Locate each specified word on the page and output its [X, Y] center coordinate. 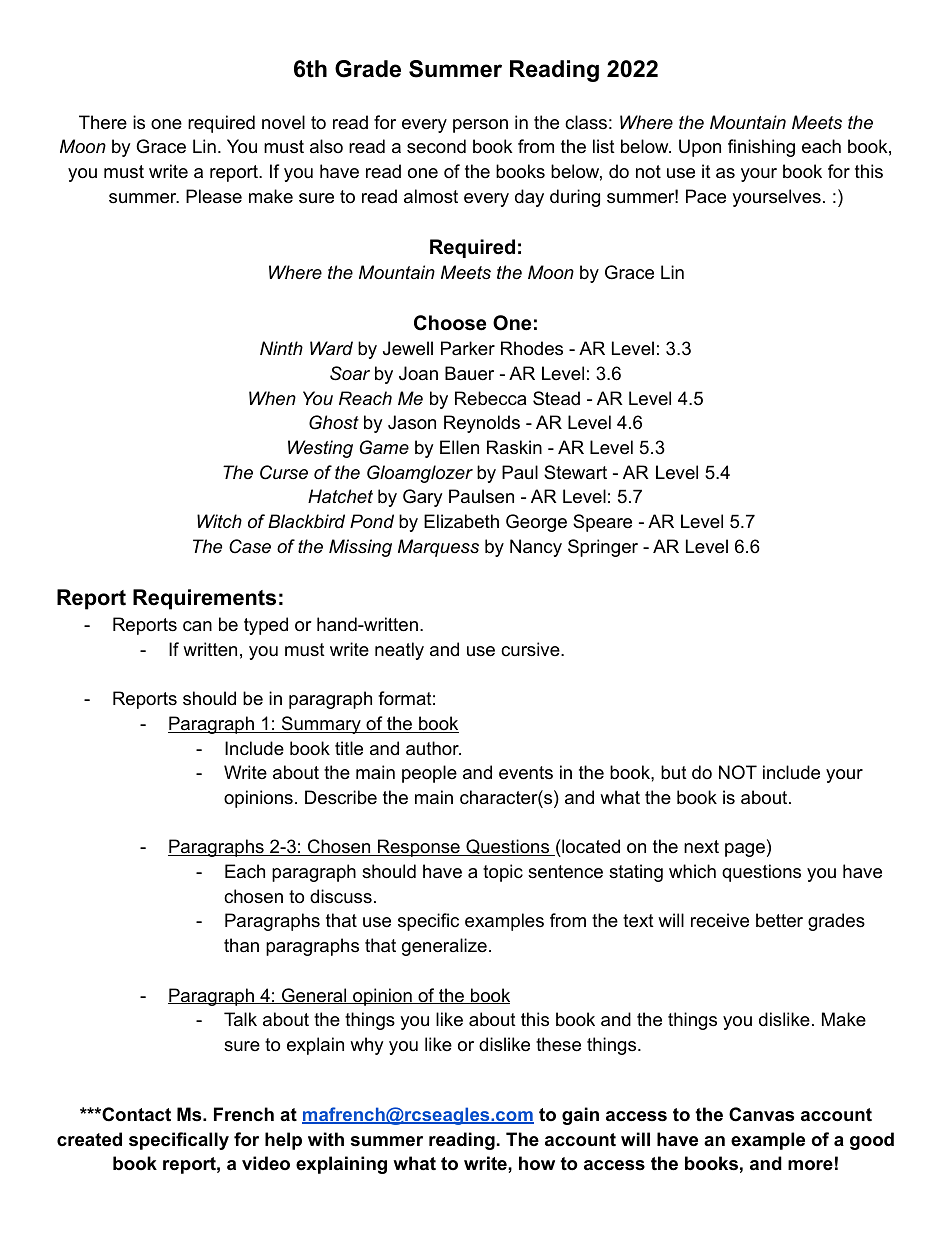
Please [214, 196]
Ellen [459, 447]
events [526, 773]
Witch [219, 521]
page [745, 850]
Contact [135, 1114]
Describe [341, 797]
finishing [761, 148]
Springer [603, 548]
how [537, 1163]
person [480, 126]
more [810, 1165]
